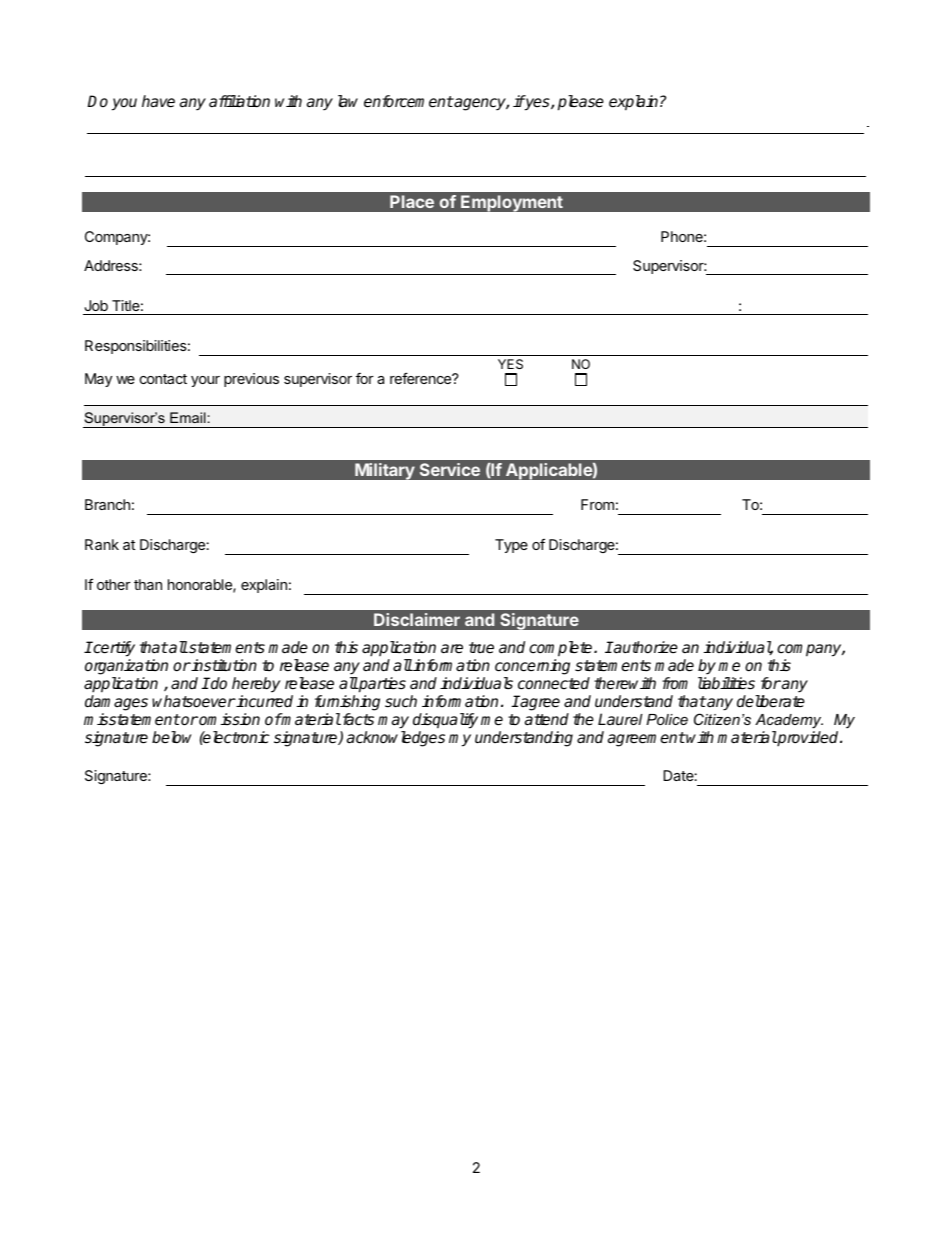  Describe the element at coordinates (417, 619) in the document. I see `Disclaimer` at that location.
